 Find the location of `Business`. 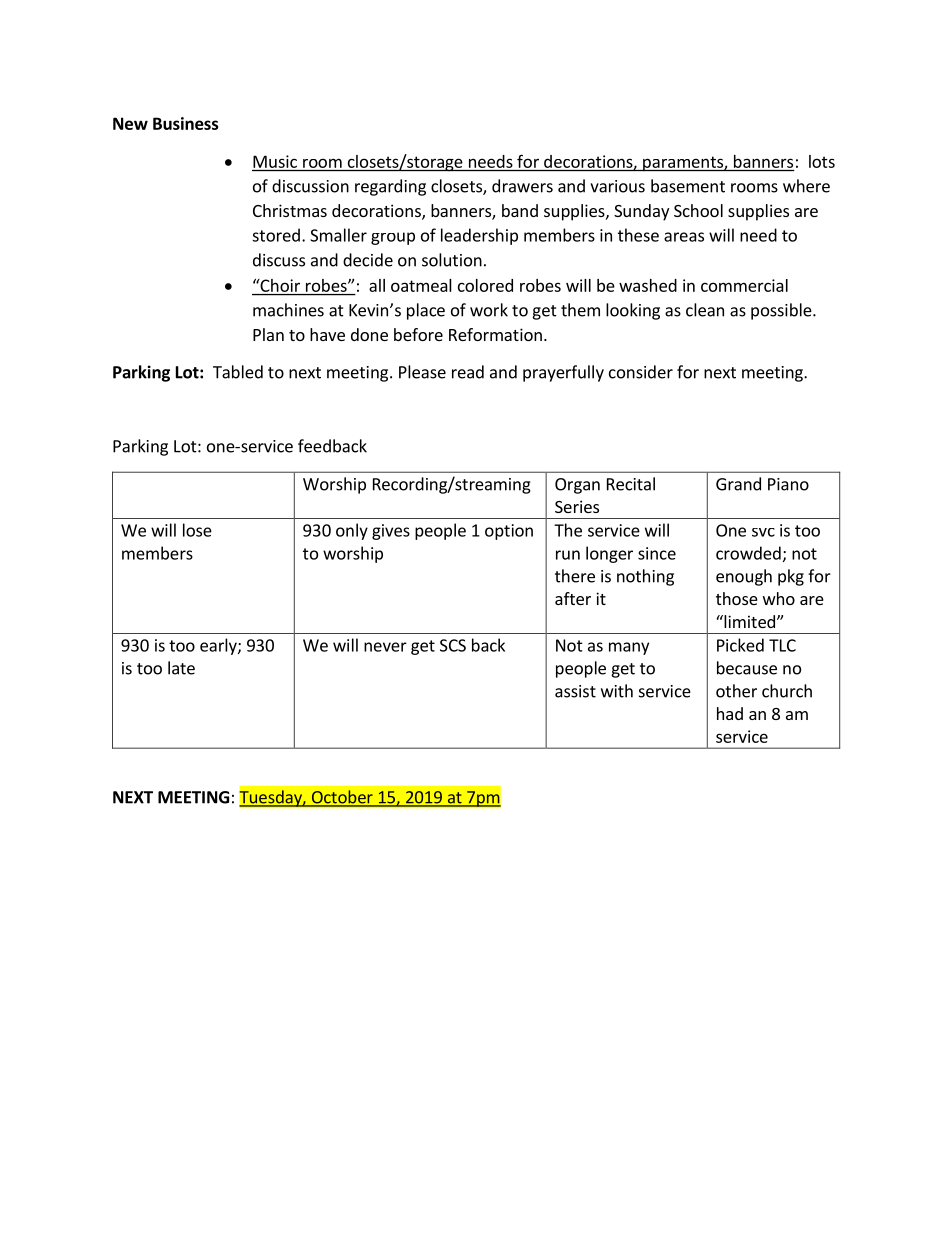

Business is located at coordinates (186, 123).
